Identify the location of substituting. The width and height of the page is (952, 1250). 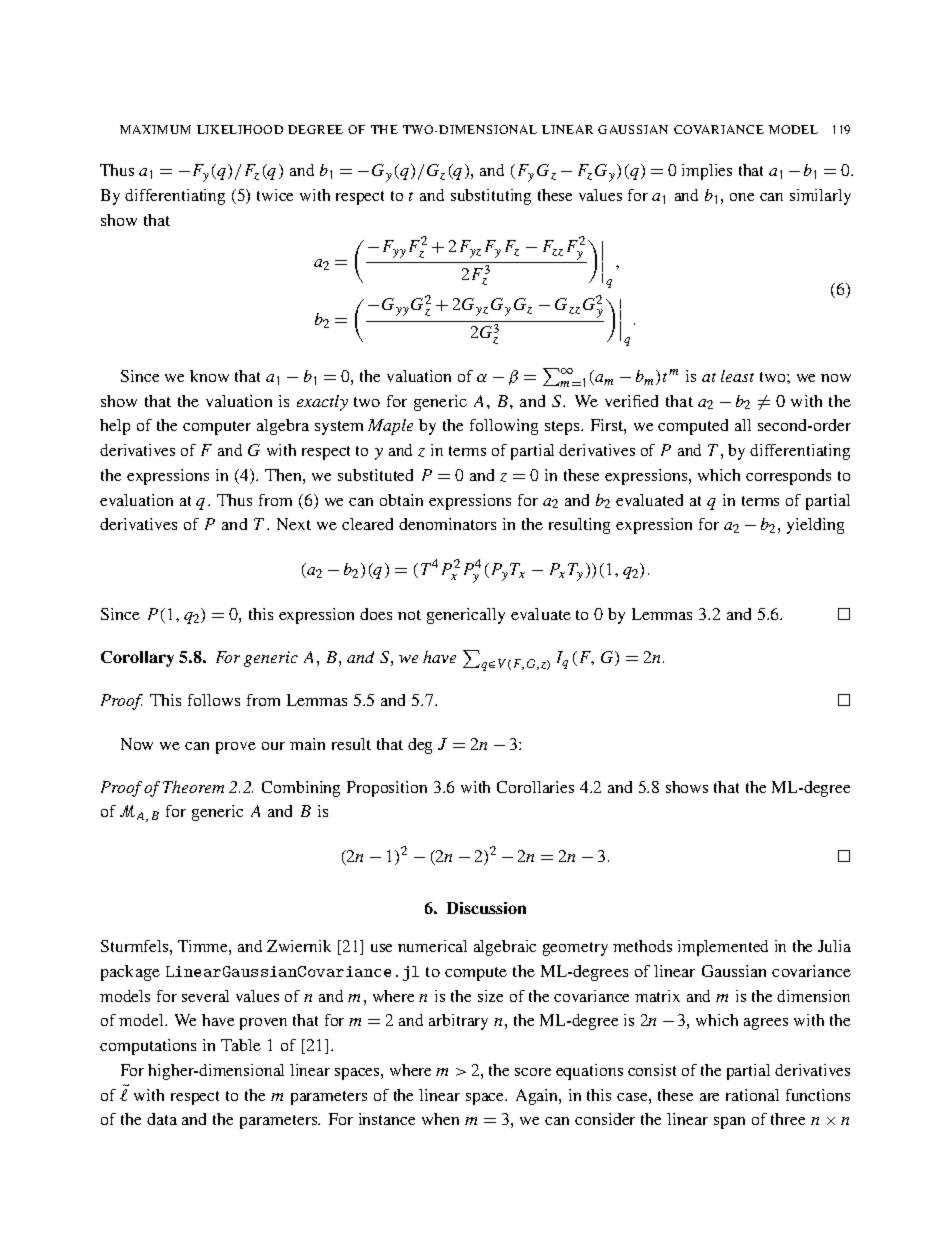
(491, 197).
